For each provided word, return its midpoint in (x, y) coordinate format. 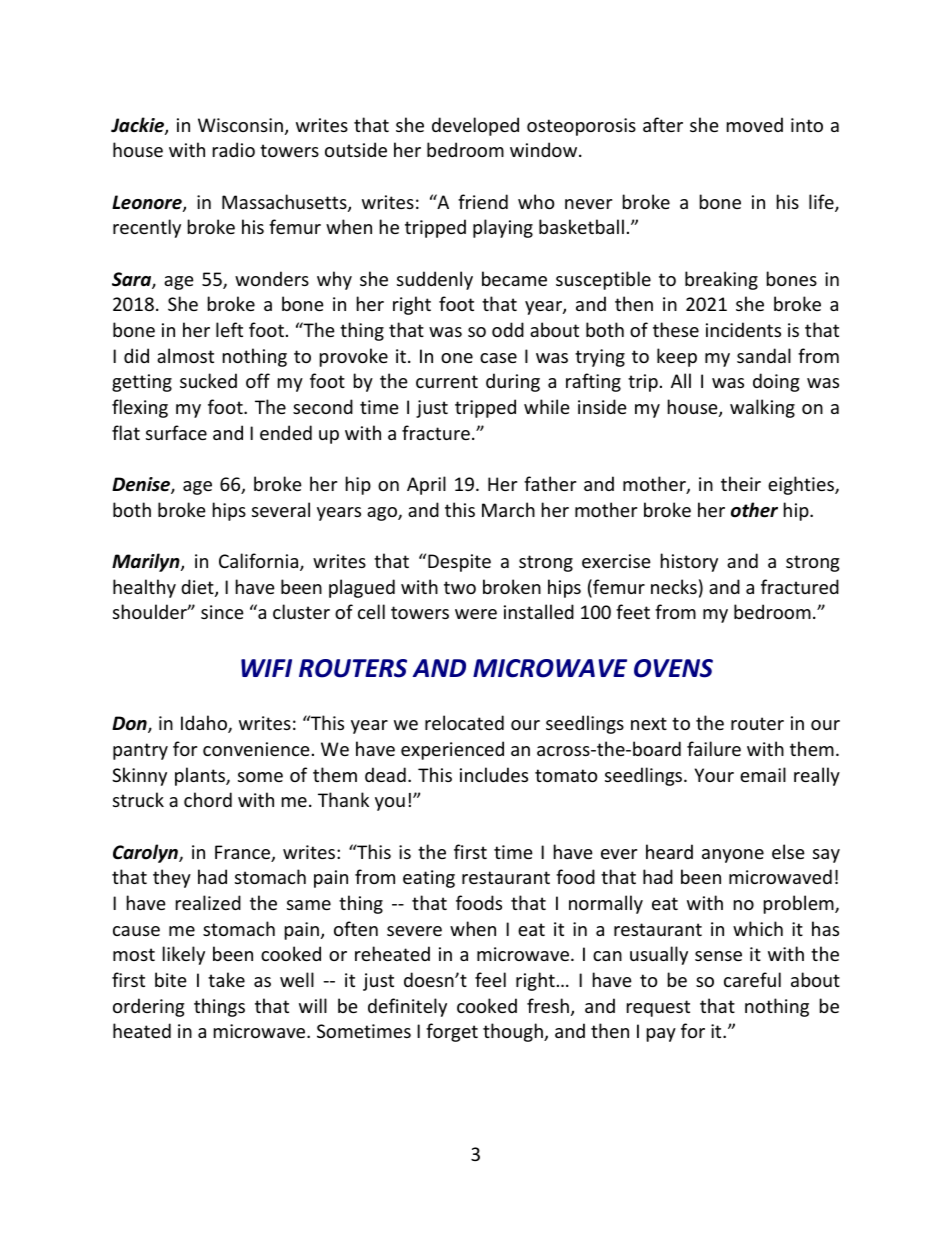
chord (208, 799)
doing (776, 382)
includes (494, 774)
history (689, 562)
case (498, 358)
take (226, 979)
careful (752, 979)
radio (234, 149)
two (460, 587)
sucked (208, 380)
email (763, 774)
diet (198, 588)
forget (452, 1032)
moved (755, 124)
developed (475, 126)
